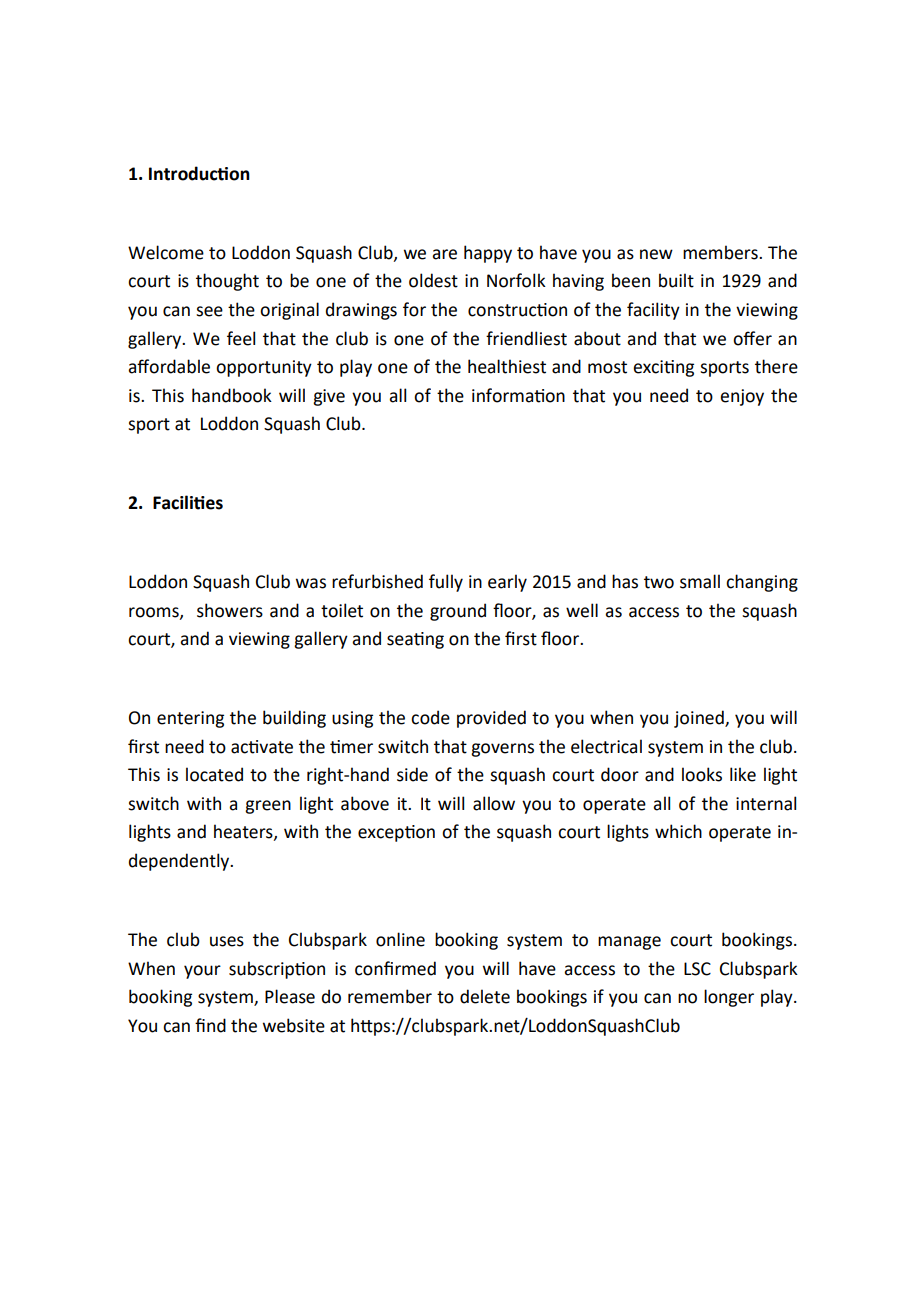  I want to click on provided, so click(491, 719).
